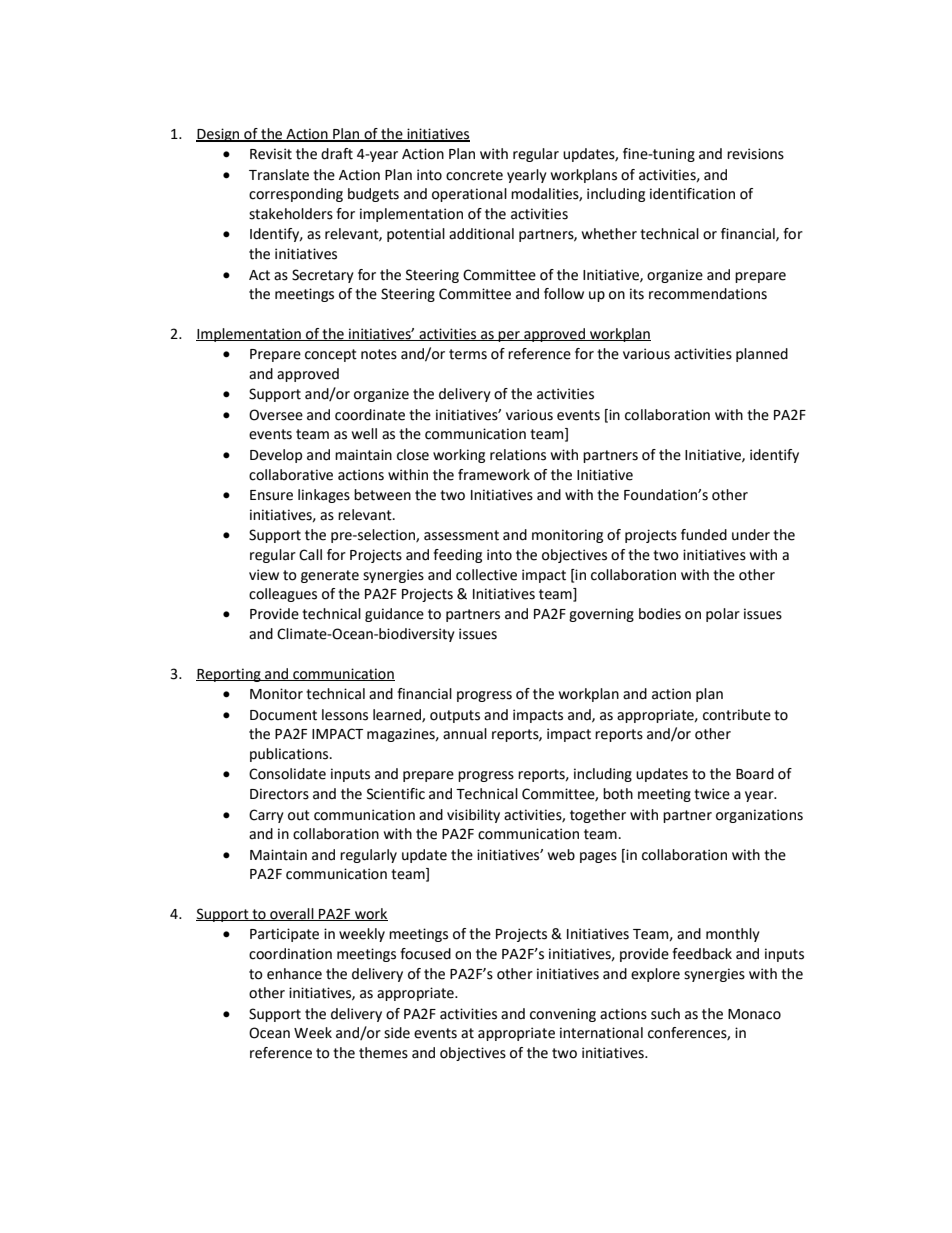 The width and height of the document is (952, 1233). What do you see at coordinates (283, 595) in the document?
I see `colleagues` at bounding box center [283, 595].
